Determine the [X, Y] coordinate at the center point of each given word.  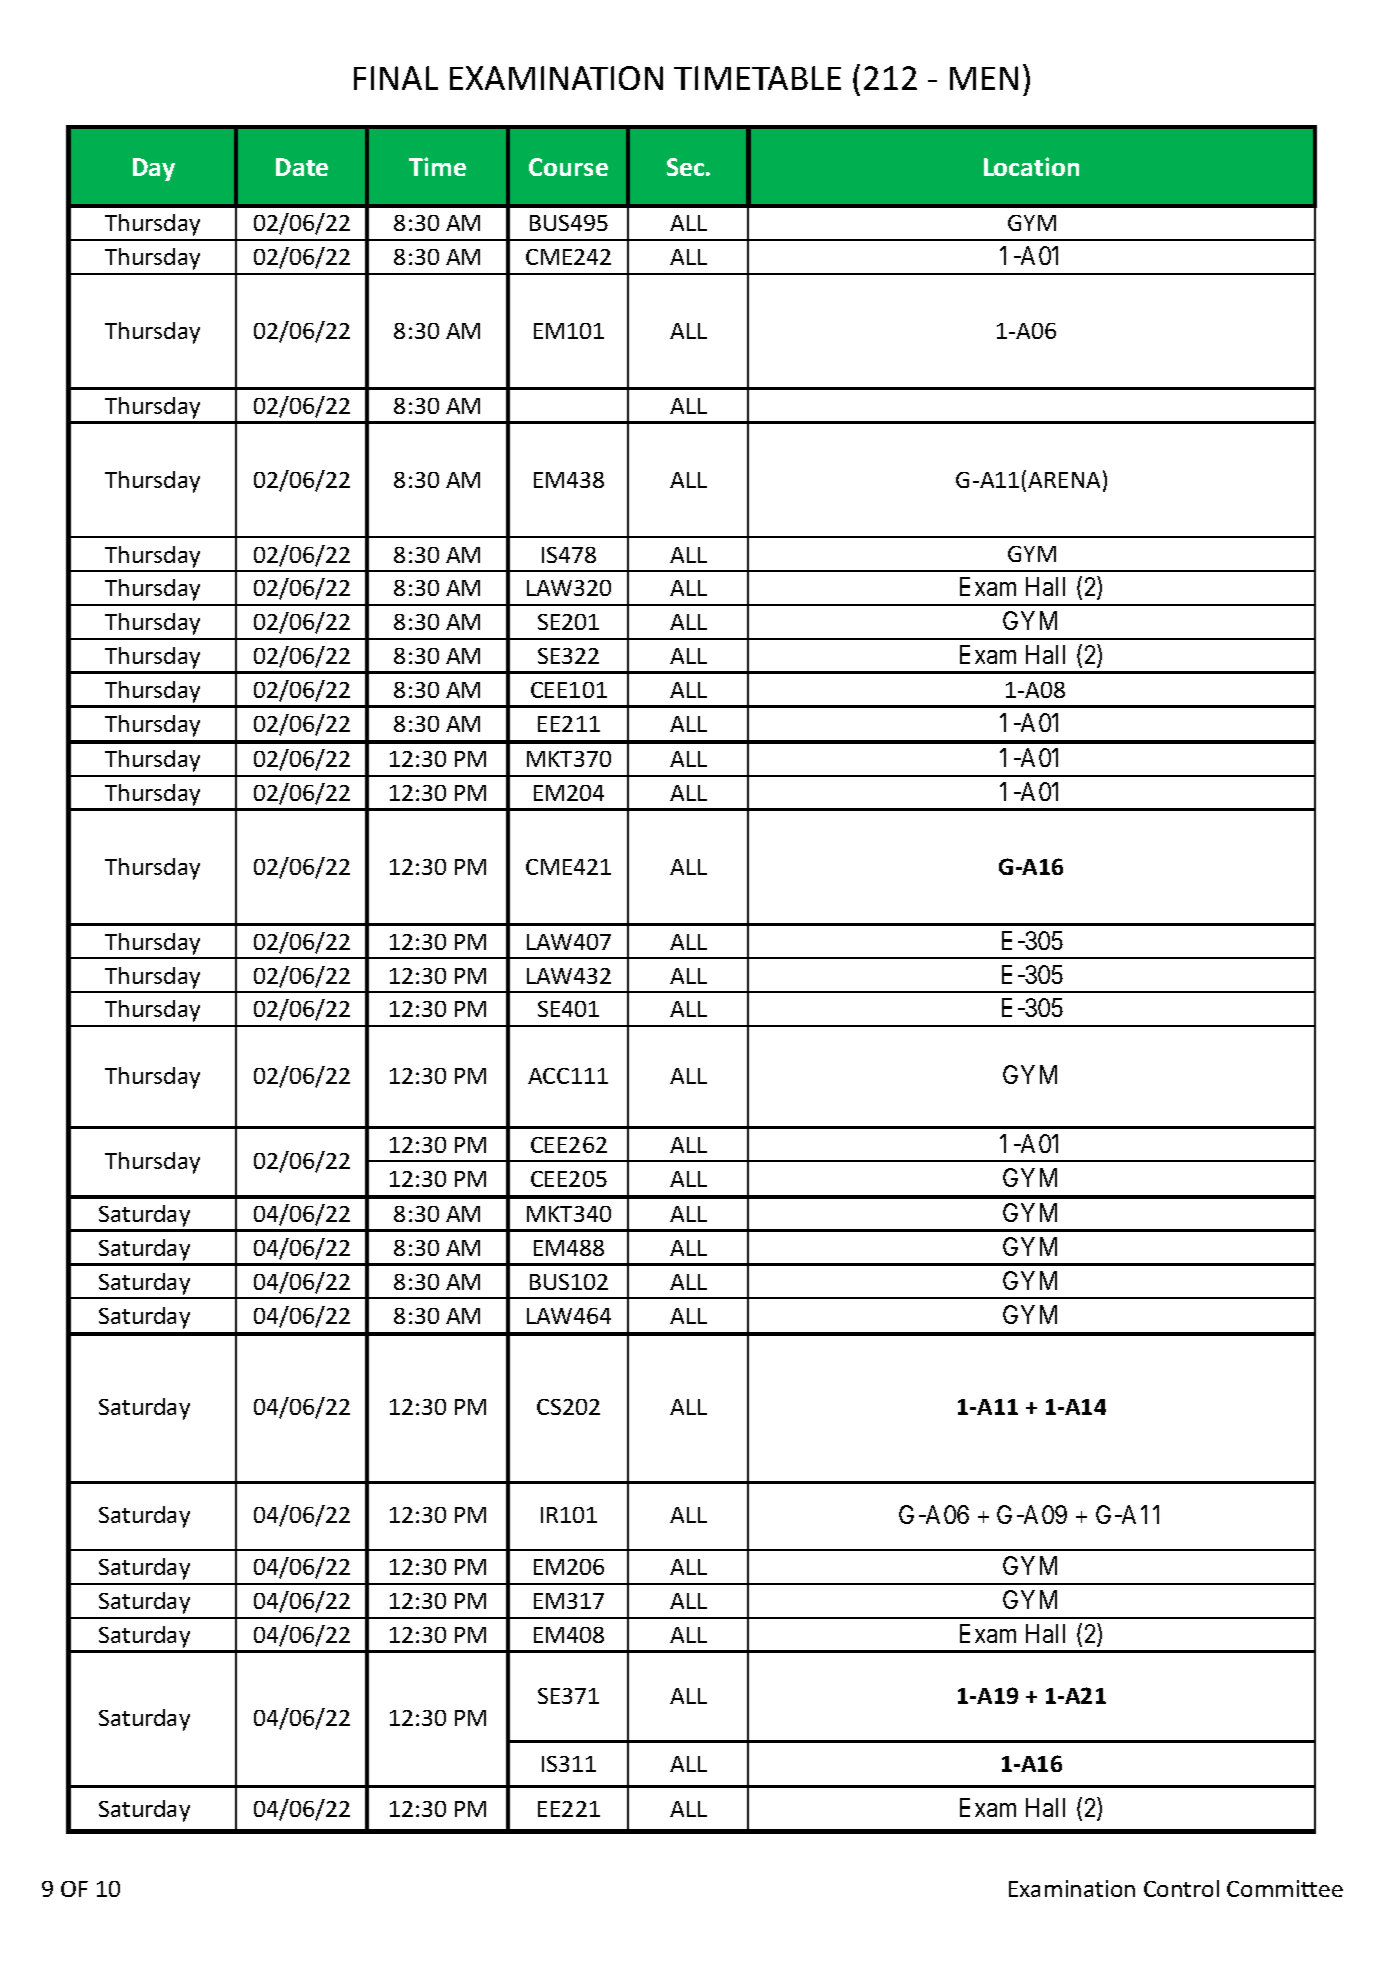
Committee [1285, 1888]
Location [1031, 166]
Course [568, 167]
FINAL [396, 78]
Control [1181, 1888]
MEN [984, 78]
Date [302, 167]
